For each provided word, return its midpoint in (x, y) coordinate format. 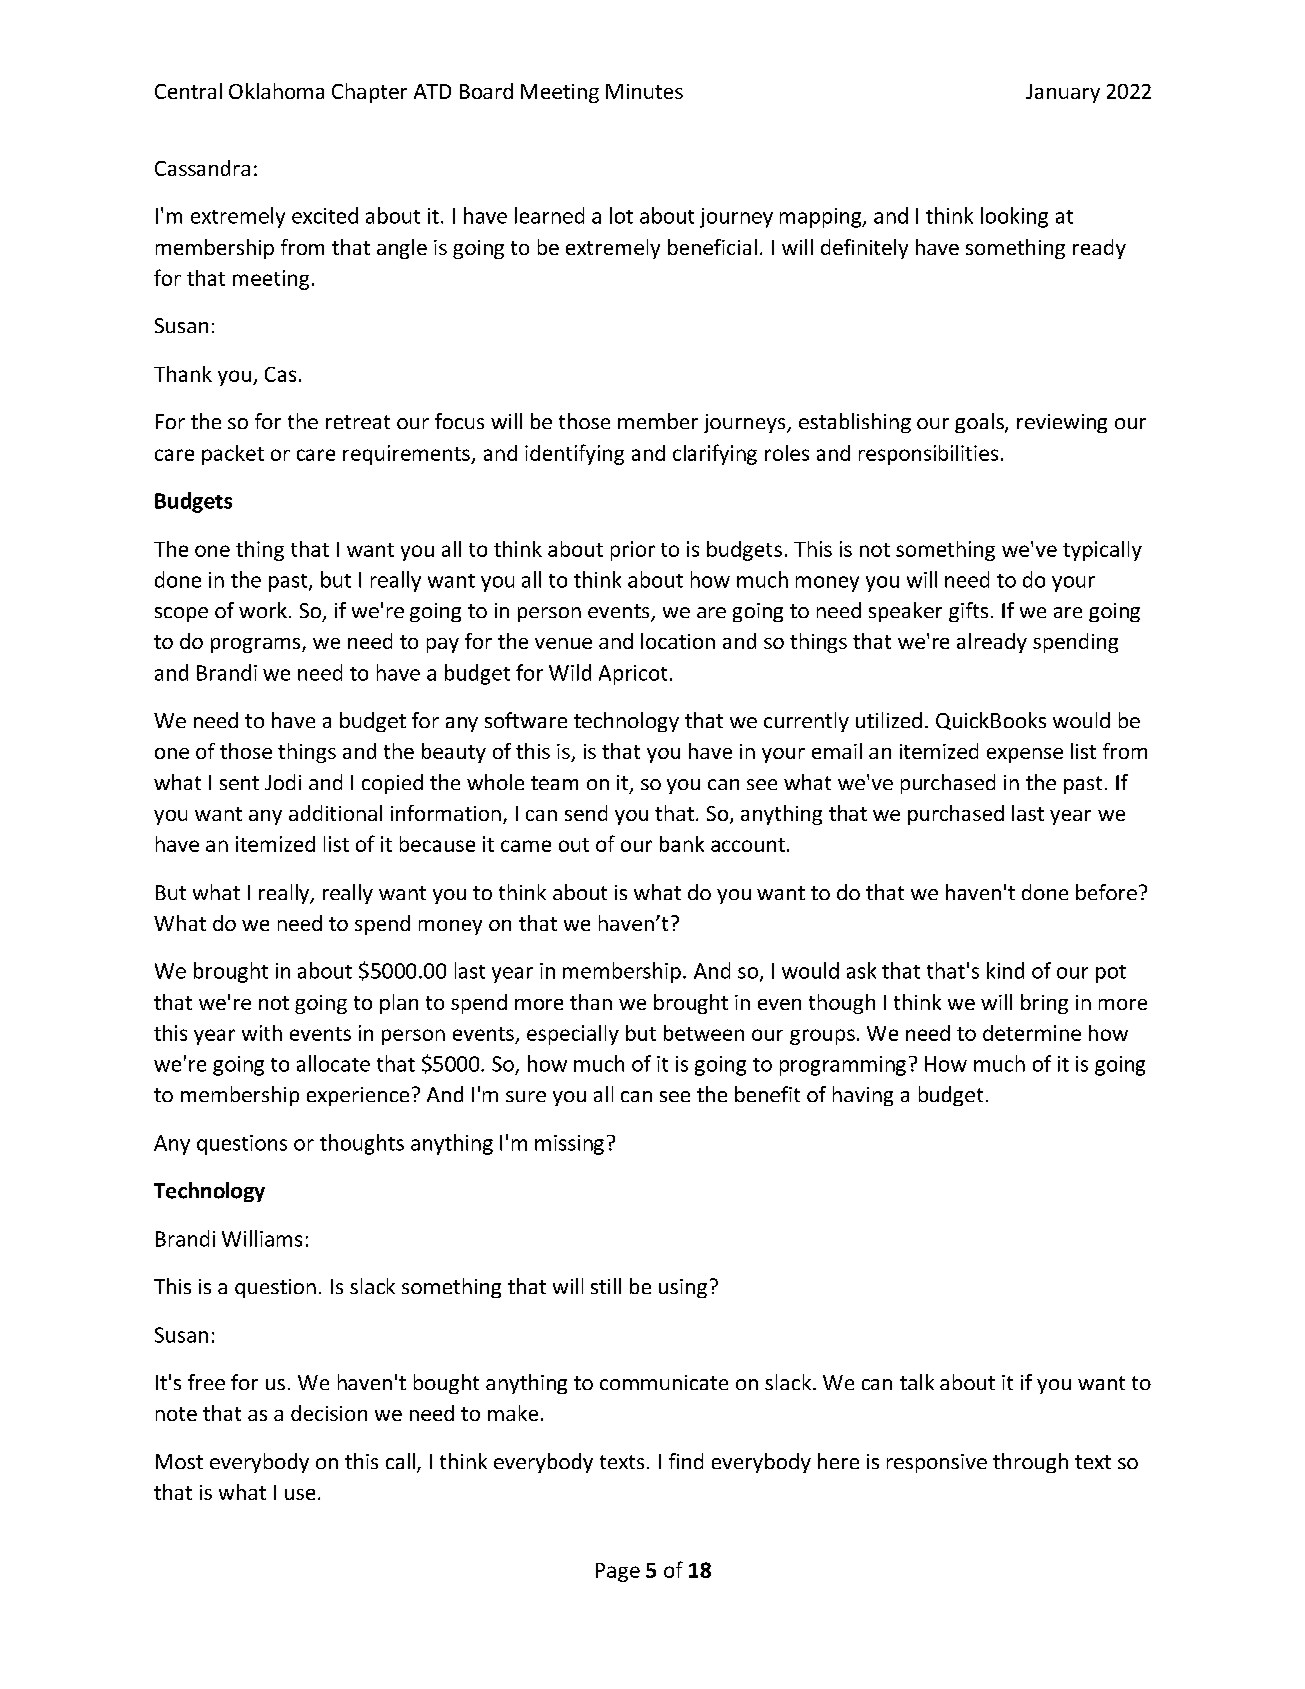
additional (335, 813)
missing (569, 1145)
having (863, 1096)
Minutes (644, 91)
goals (980, 423)
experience (358, 1096)
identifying (574, 454)
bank (682, 844)
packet (233, 455)
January (1063, 93)
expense (1025, 755)
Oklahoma (276, 91)
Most (179, 1461)
